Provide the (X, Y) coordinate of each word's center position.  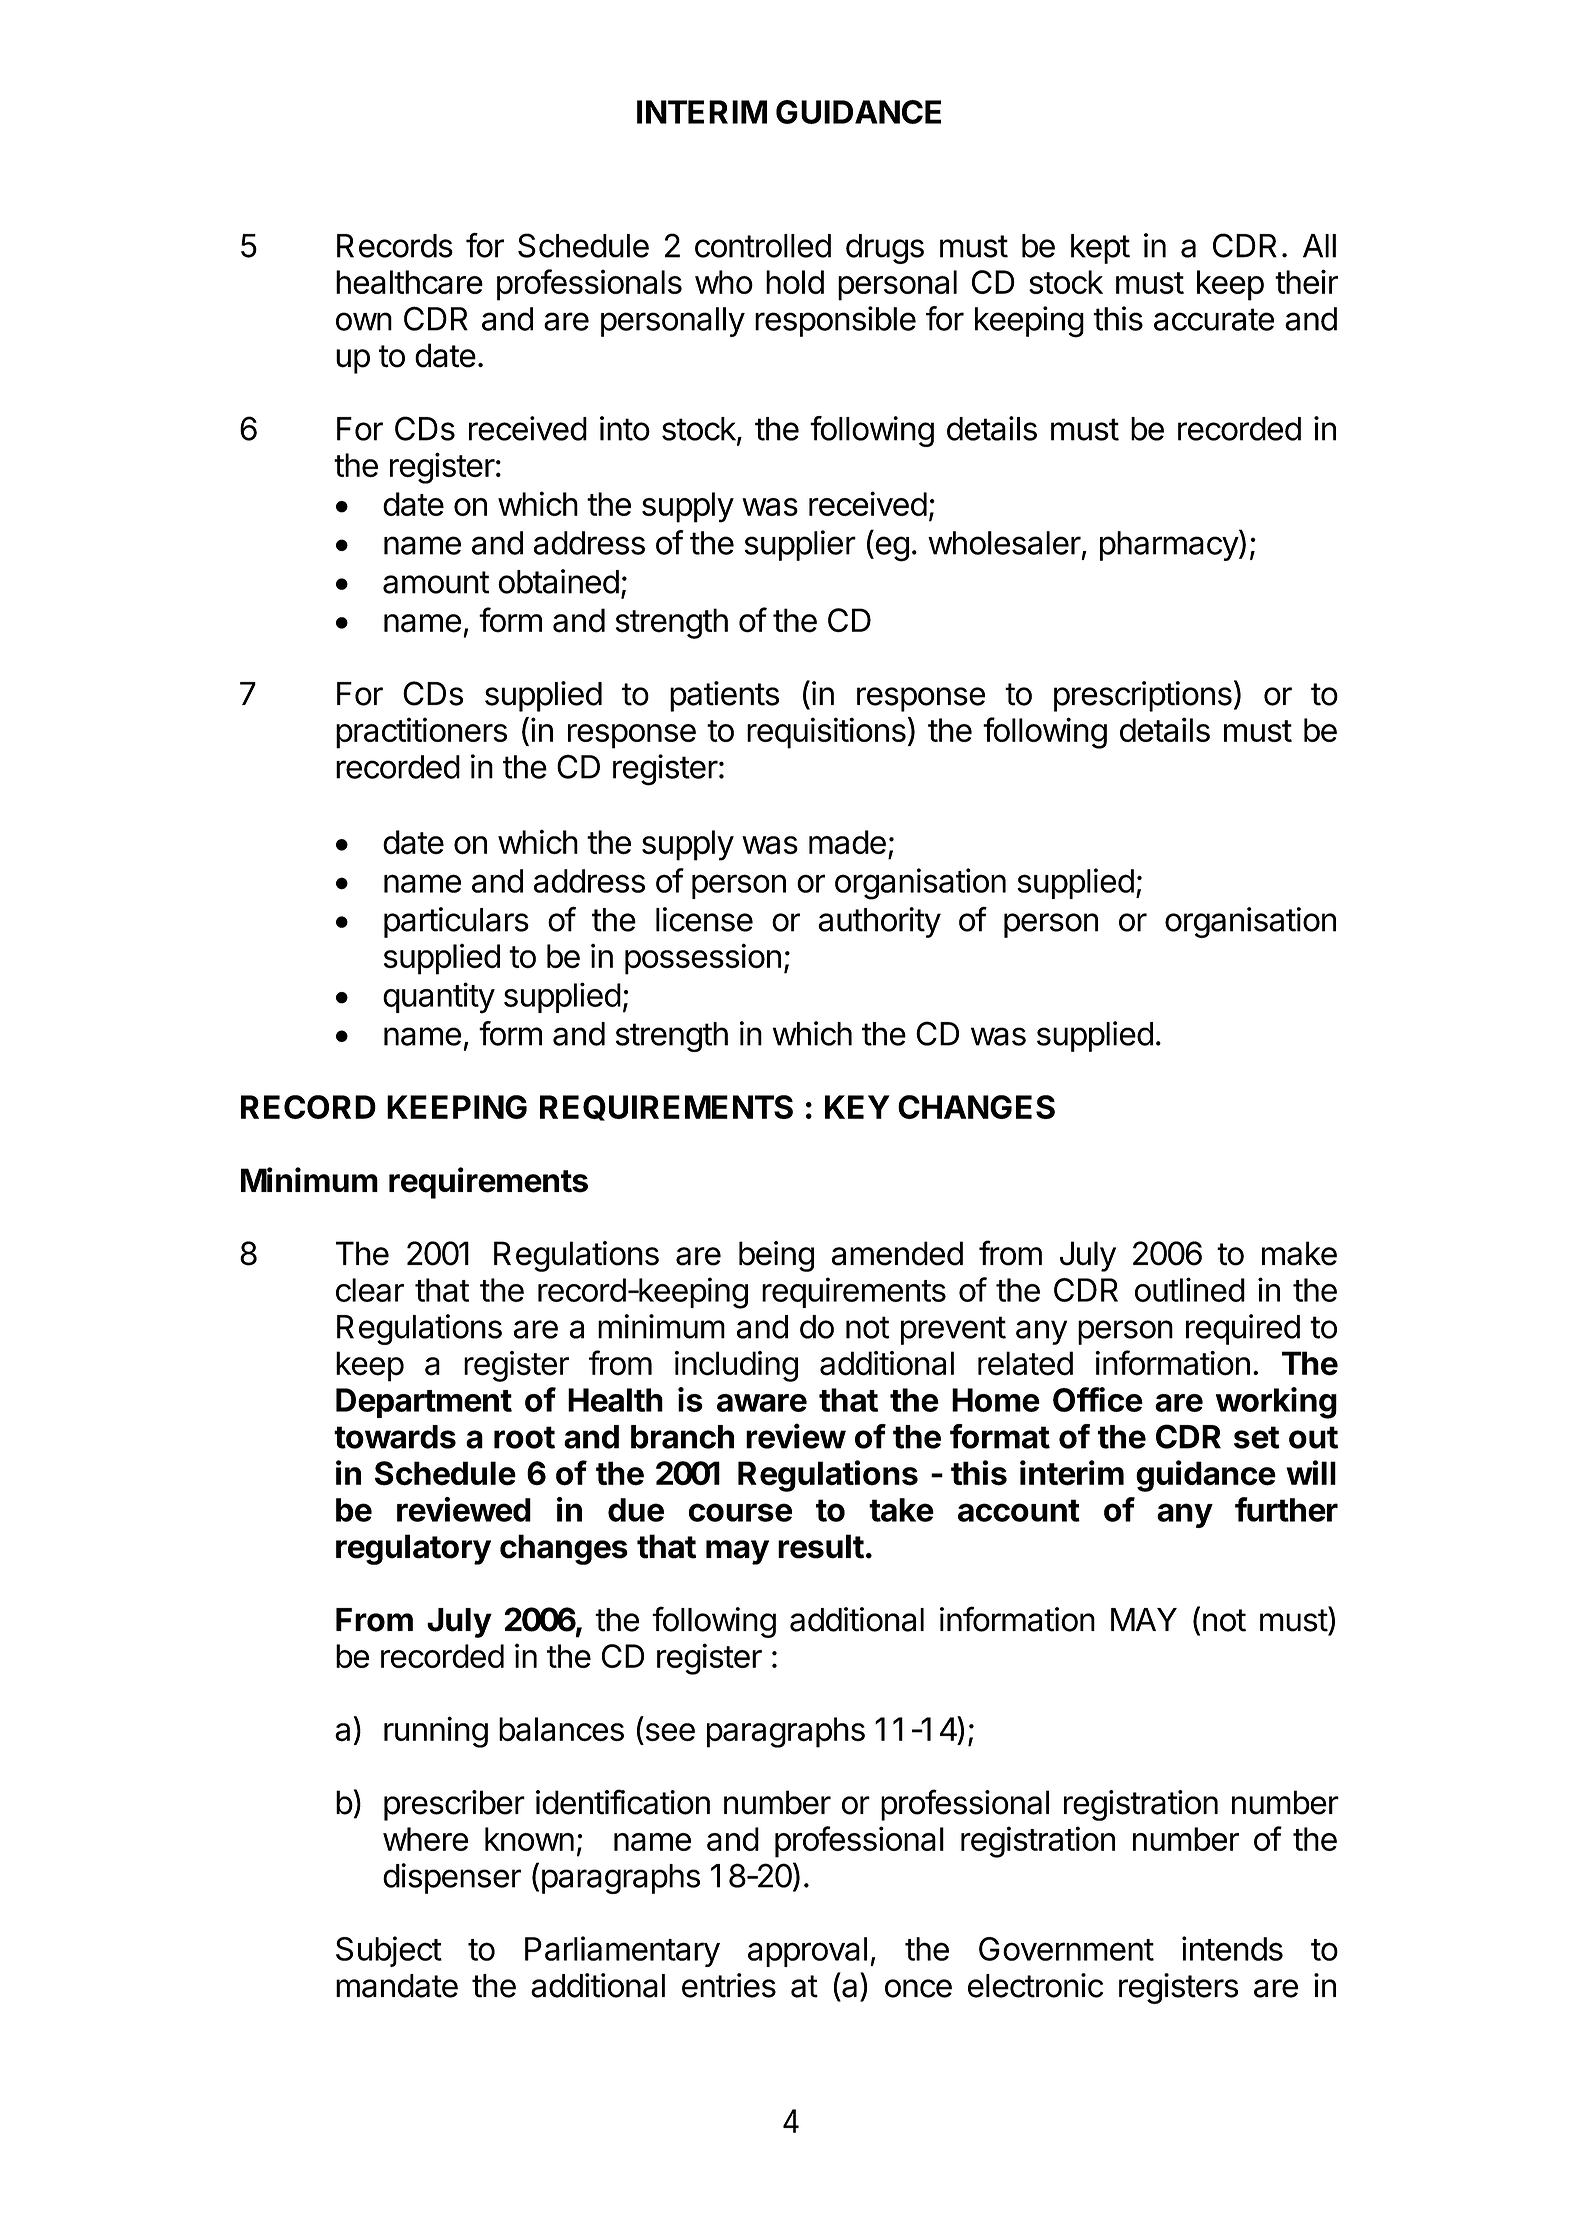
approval (807, 1952)
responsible (835, 321)
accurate (1214, 319)
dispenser (452, 1878)
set (1257, 1437)
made (847, 842)
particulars (456, 922)
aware (762, 1403)
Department (424, 1403)
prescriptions (1143, 696)
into (625, 428)
